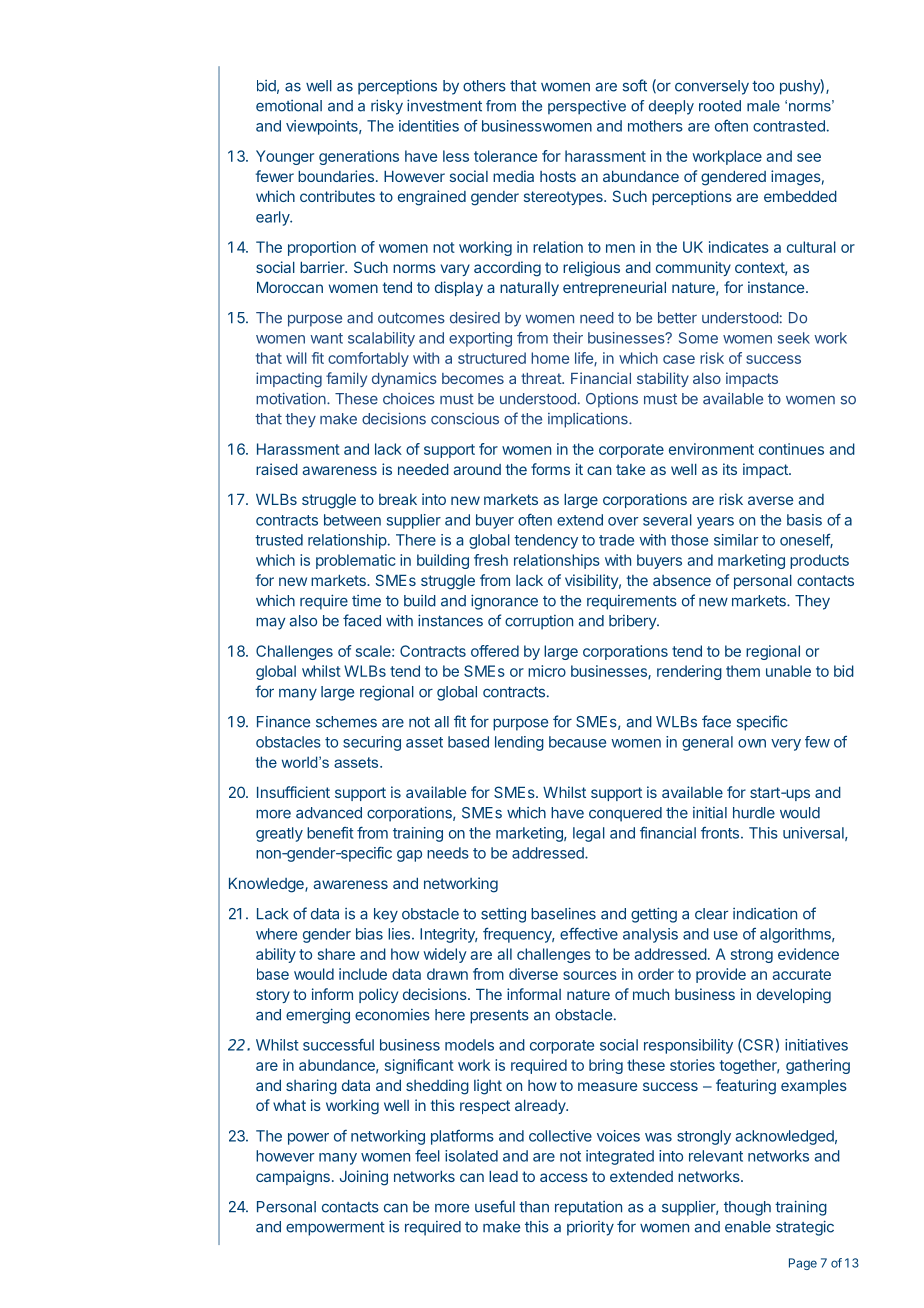 This screenshot has height=1308, width=924. What do you see at coordinates (477, 469) in the screenshot?
I see `around` at bounding box center [477, 469].
